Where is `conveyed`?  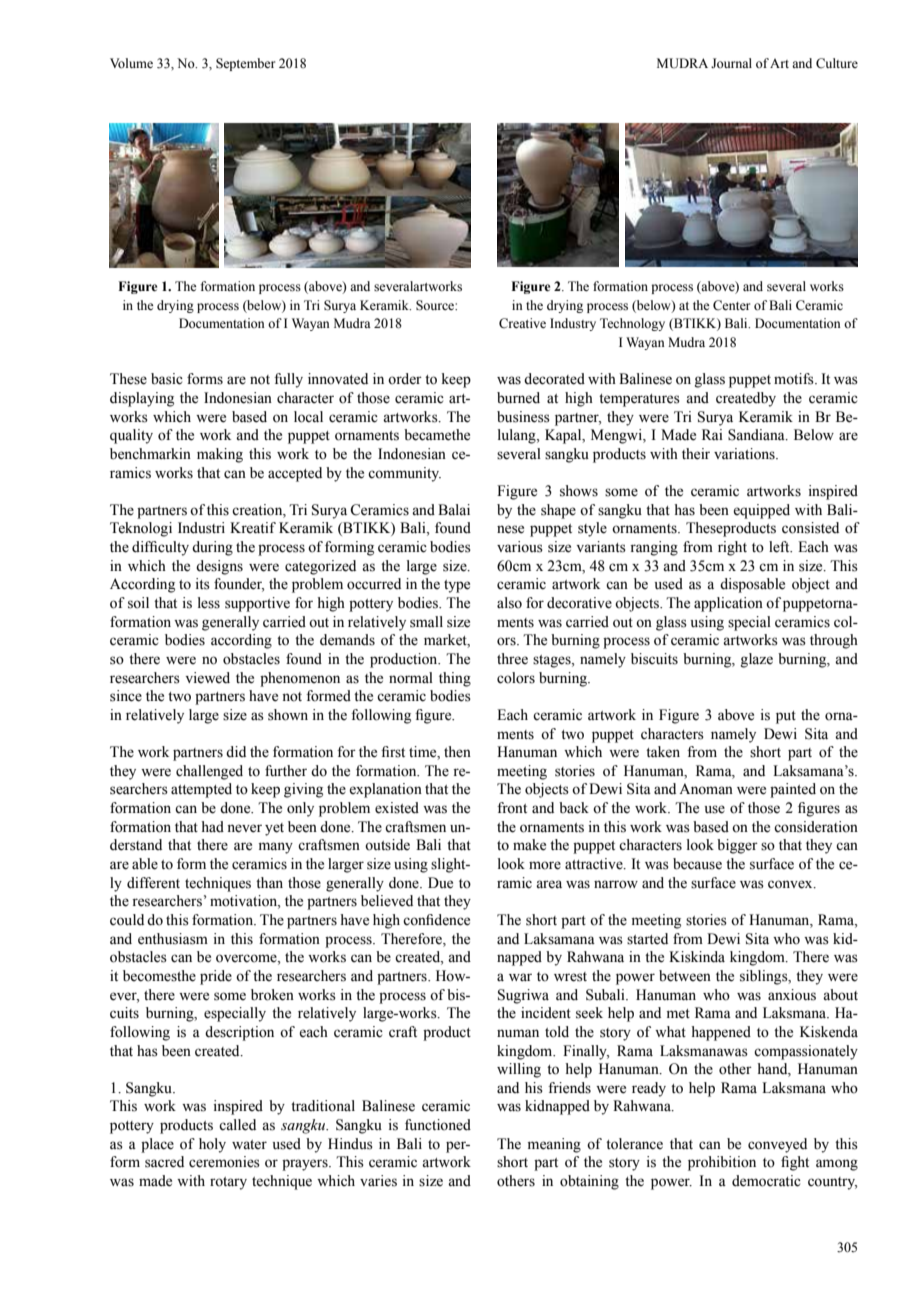
conveyed is located at coordinates (777, 1145).
